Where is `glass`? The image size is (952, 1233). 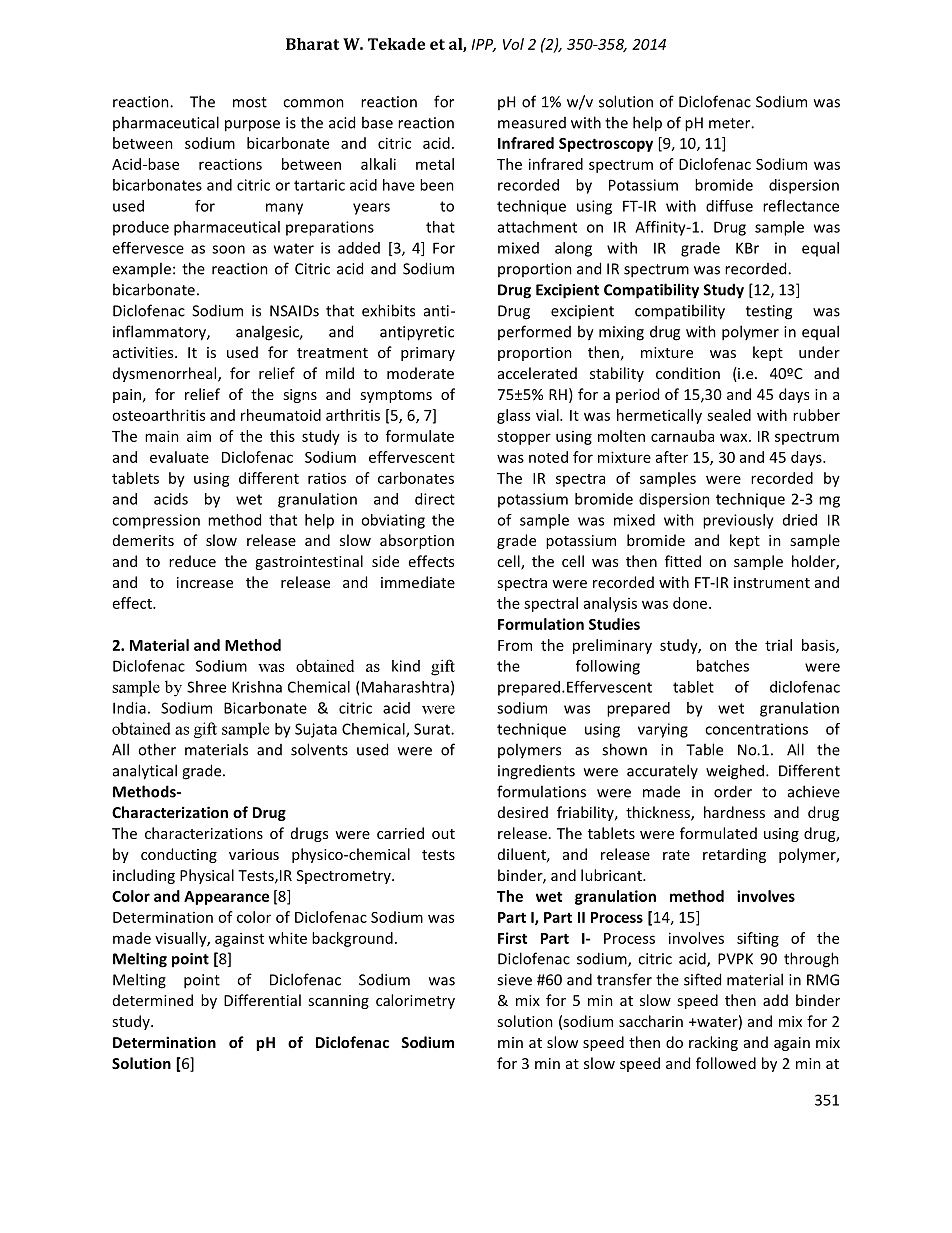
glass is located at coordinates (513, 416).
